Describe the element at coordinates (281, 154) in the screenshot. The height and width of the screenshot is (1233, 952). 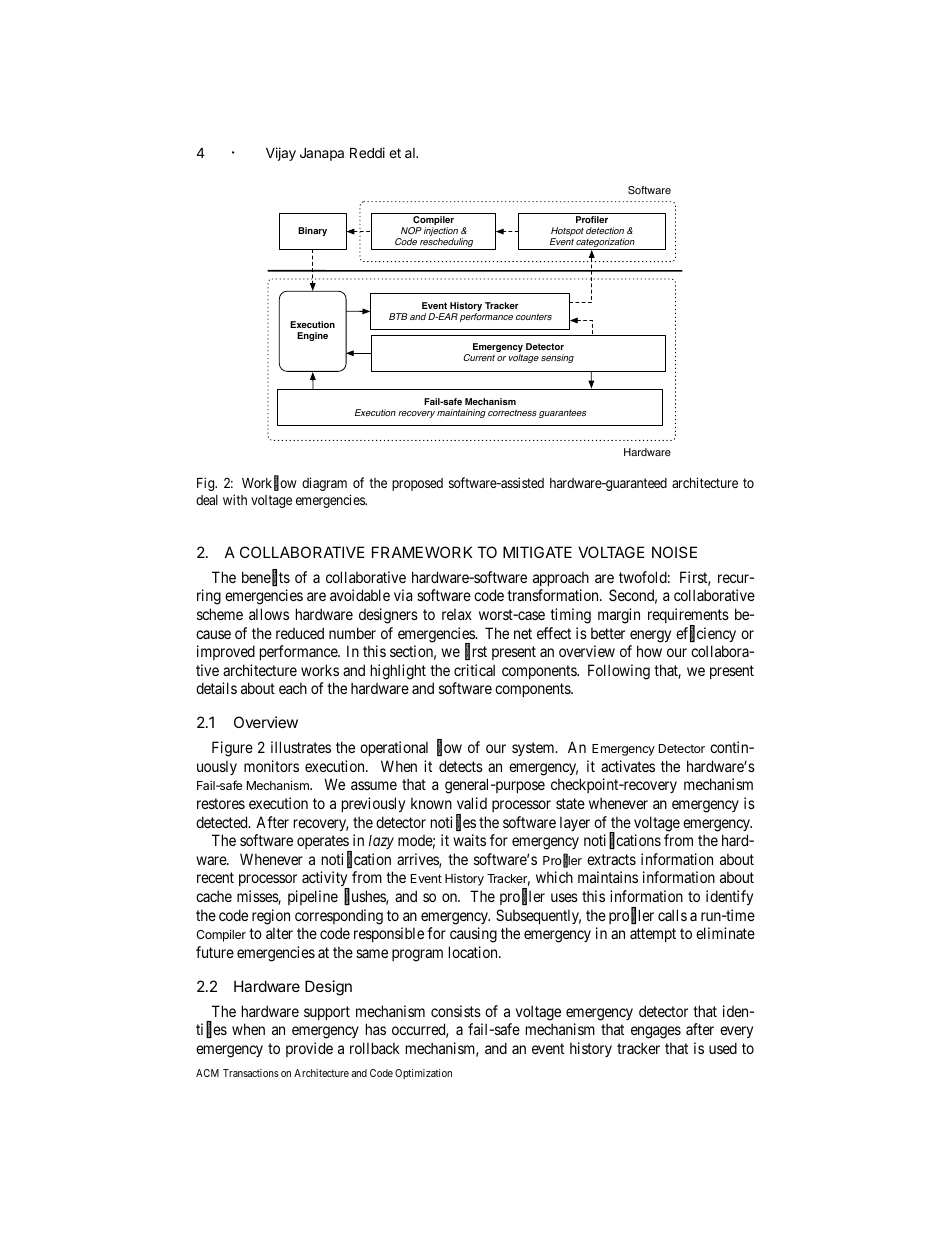
I see `Vijay` at that location.
